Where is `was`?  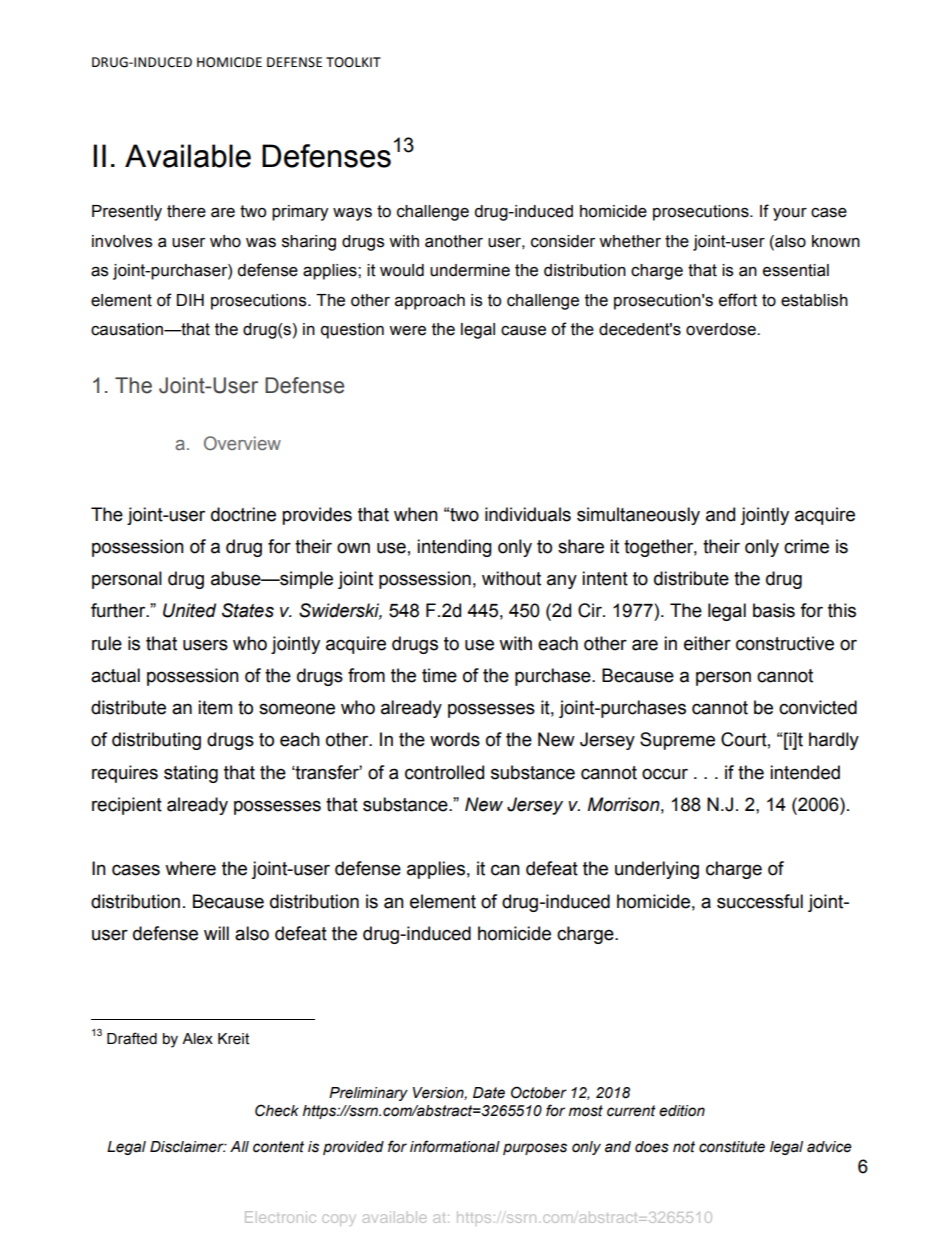 was is located at coordinates (261, 243).
